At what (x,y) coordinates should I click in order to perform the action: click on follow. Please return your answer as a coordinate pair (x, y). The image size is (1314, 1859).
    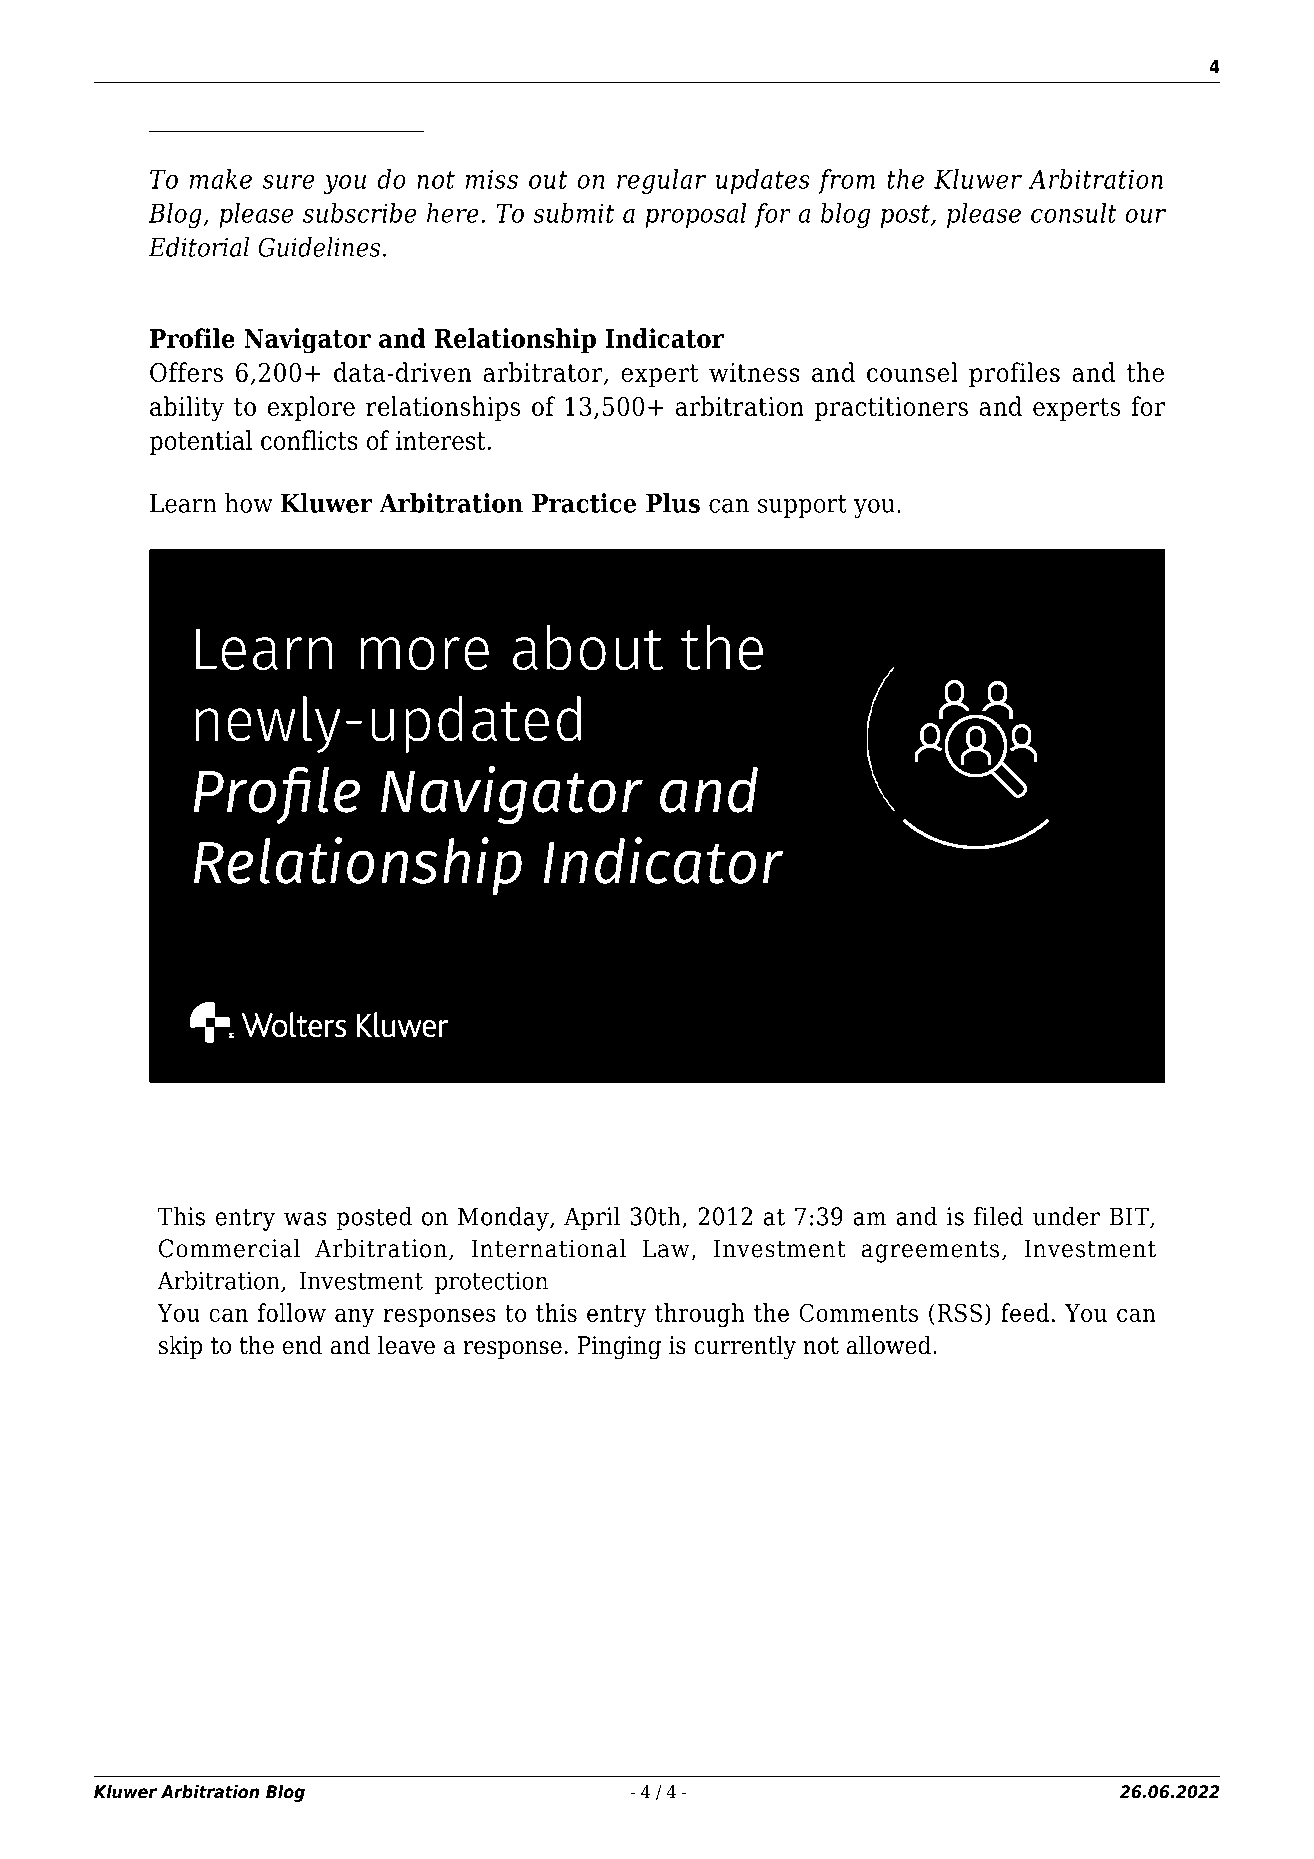
    Looking at the image, I should click on (292, 1312).
